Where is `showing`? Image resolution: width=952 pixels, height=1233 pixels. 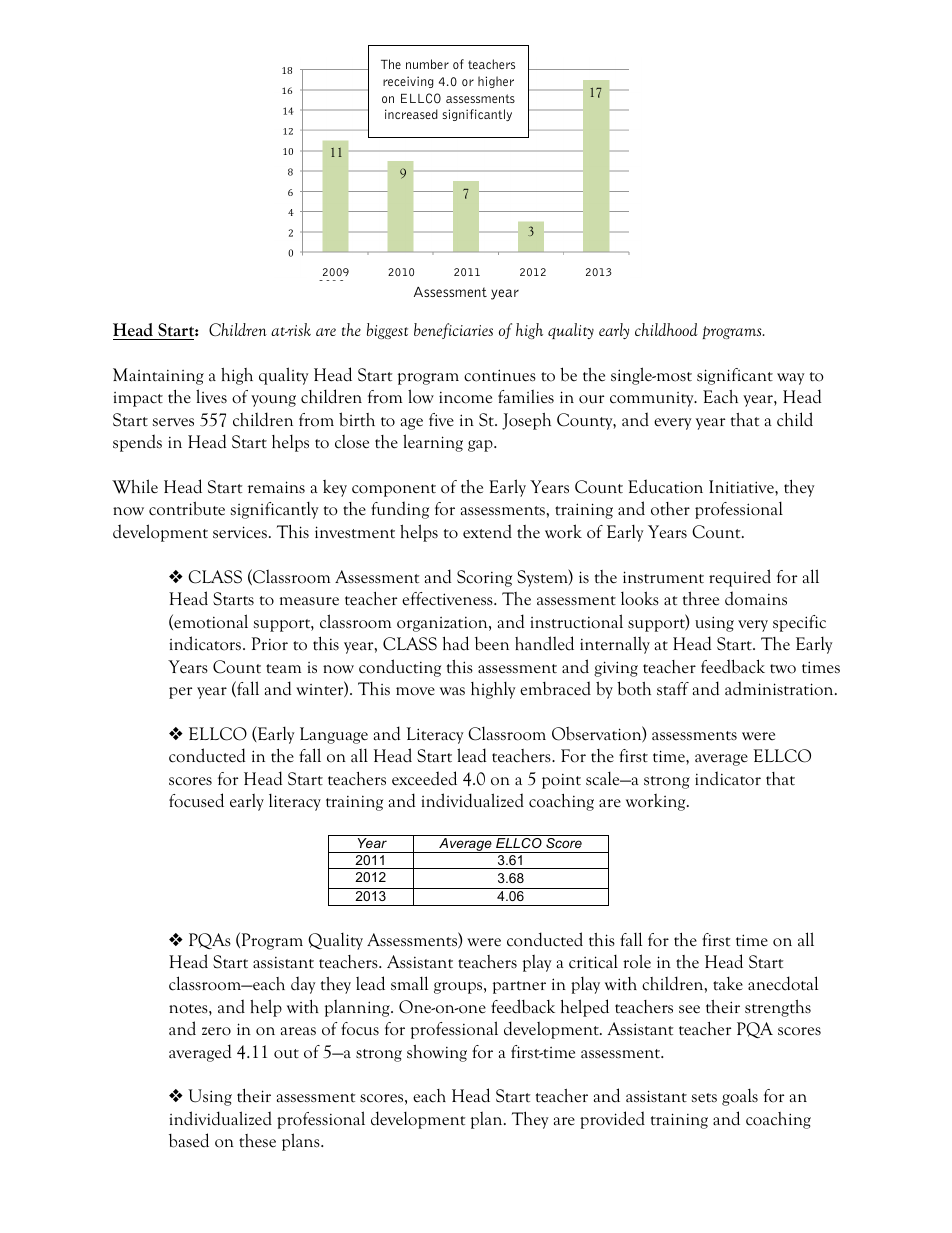
showing is located at coordinates (437, 1053).
